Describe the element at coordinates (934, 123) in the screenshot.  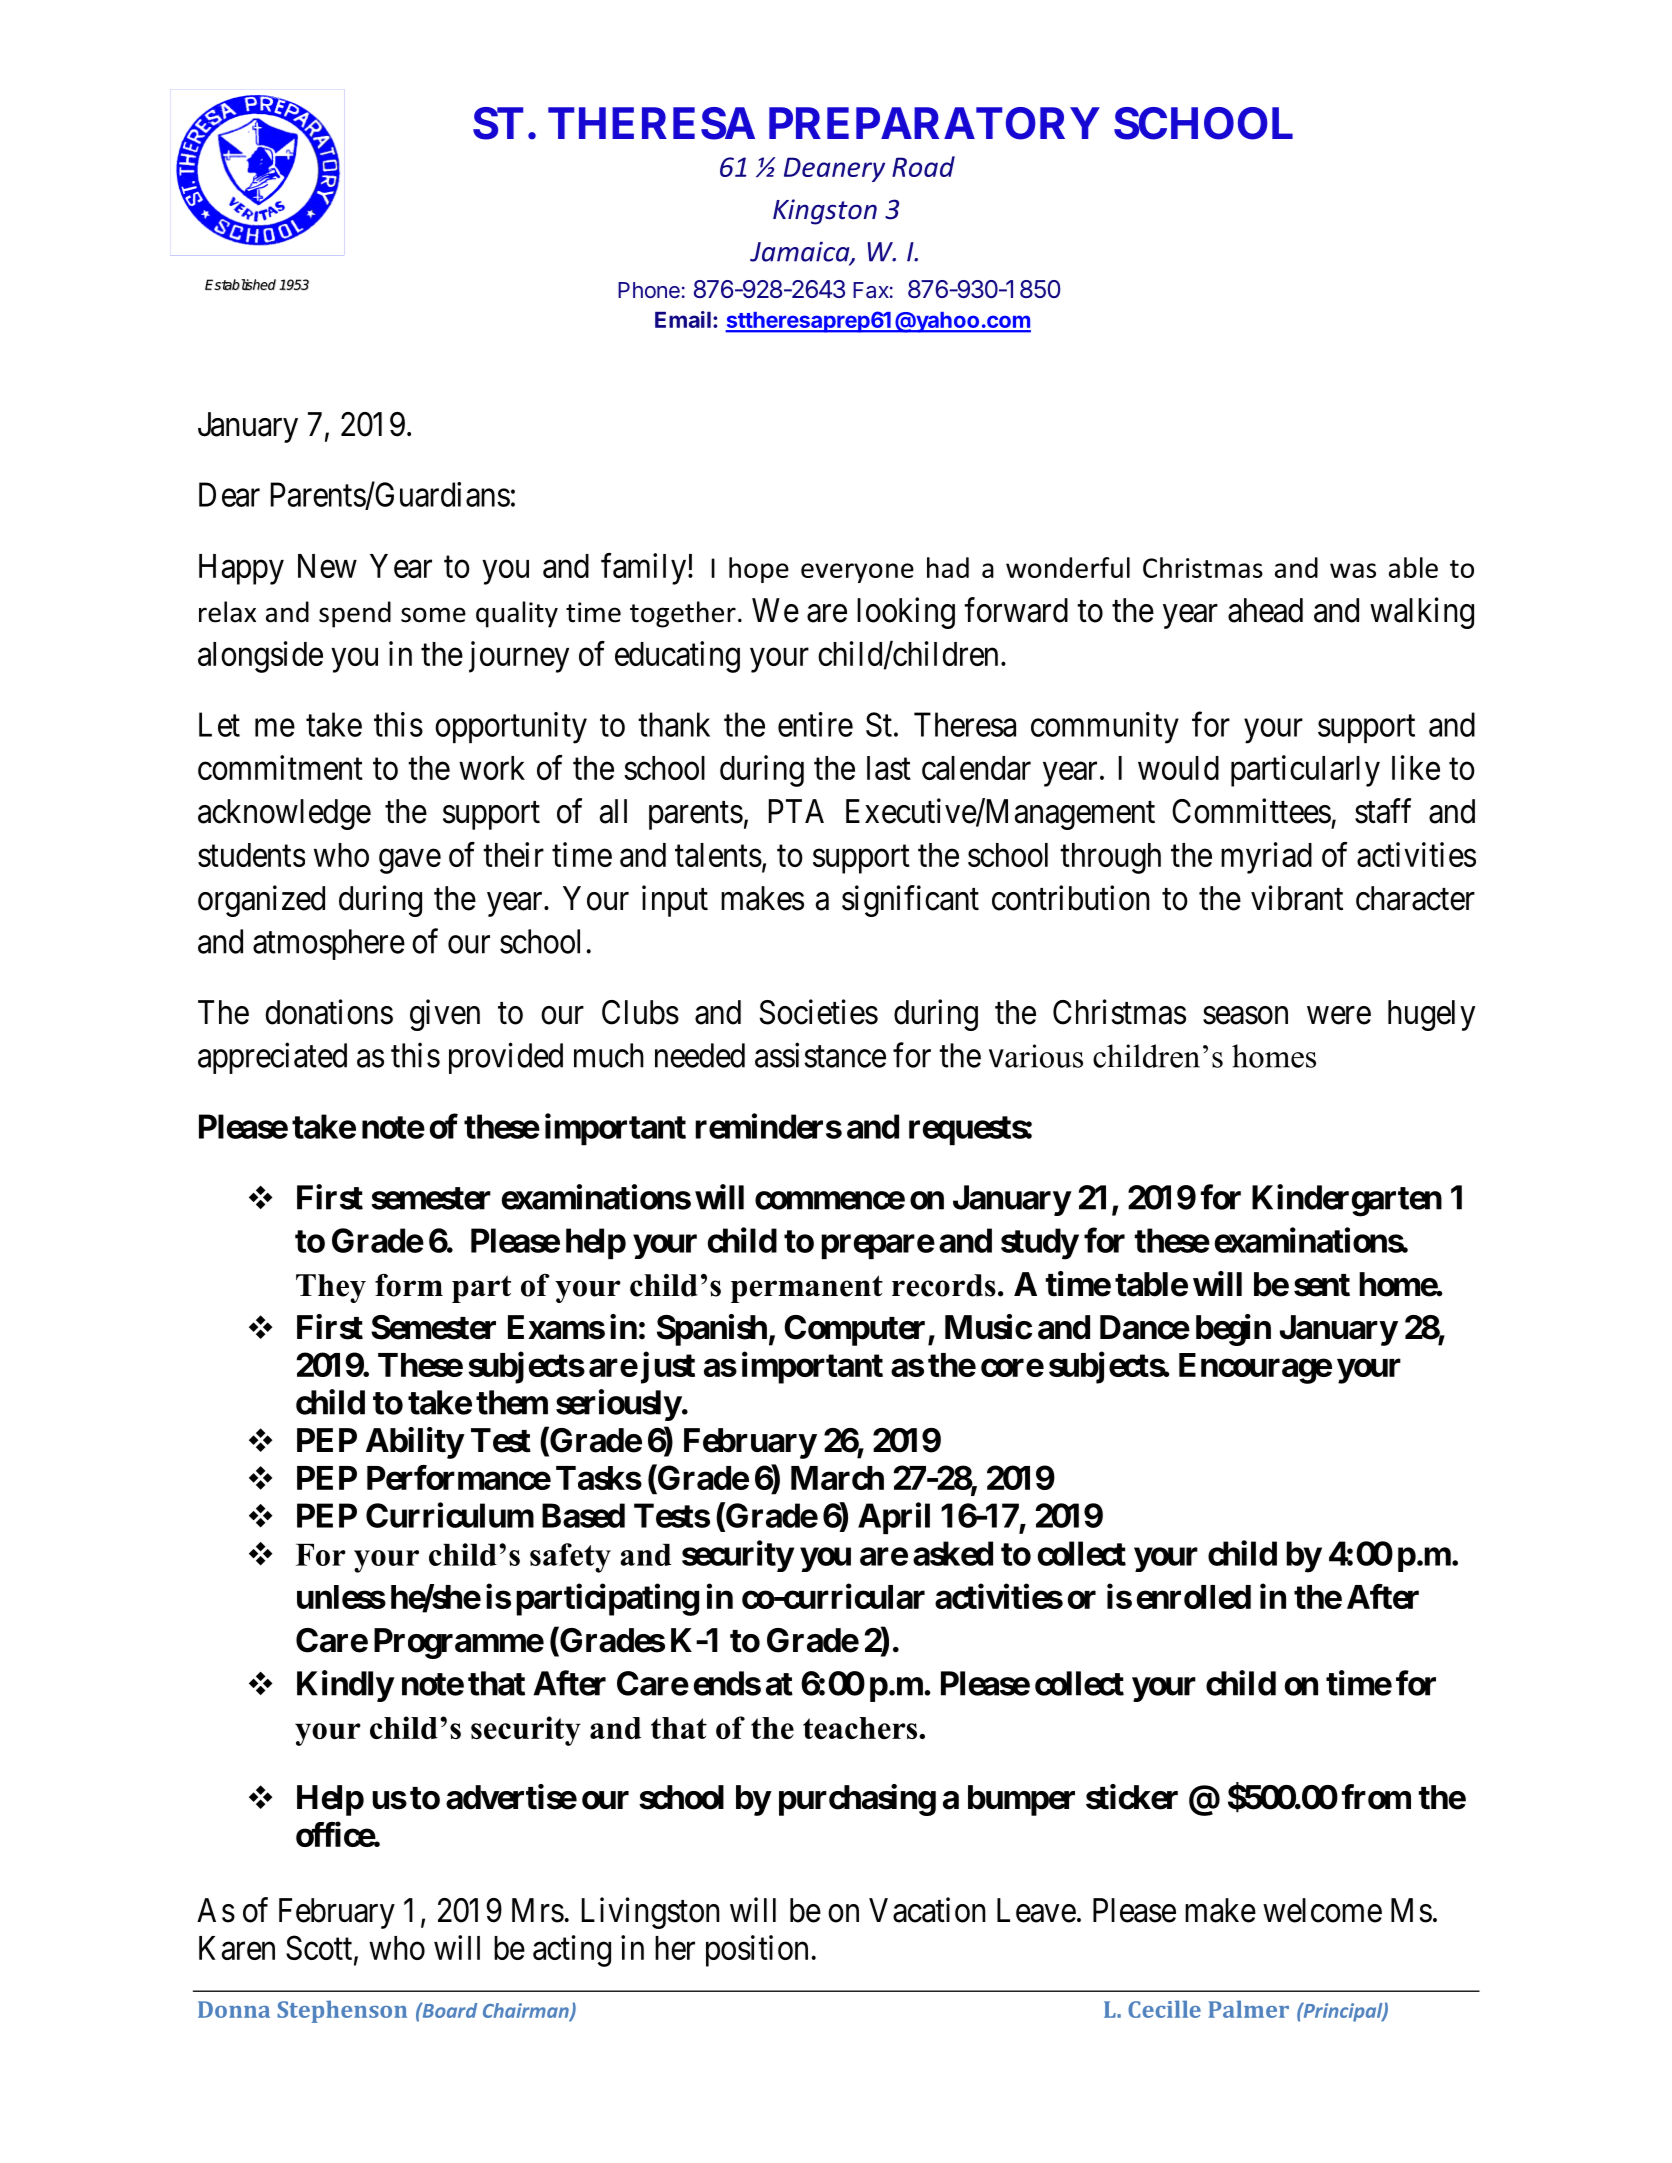
I see `PREPARATORY` at that location.
